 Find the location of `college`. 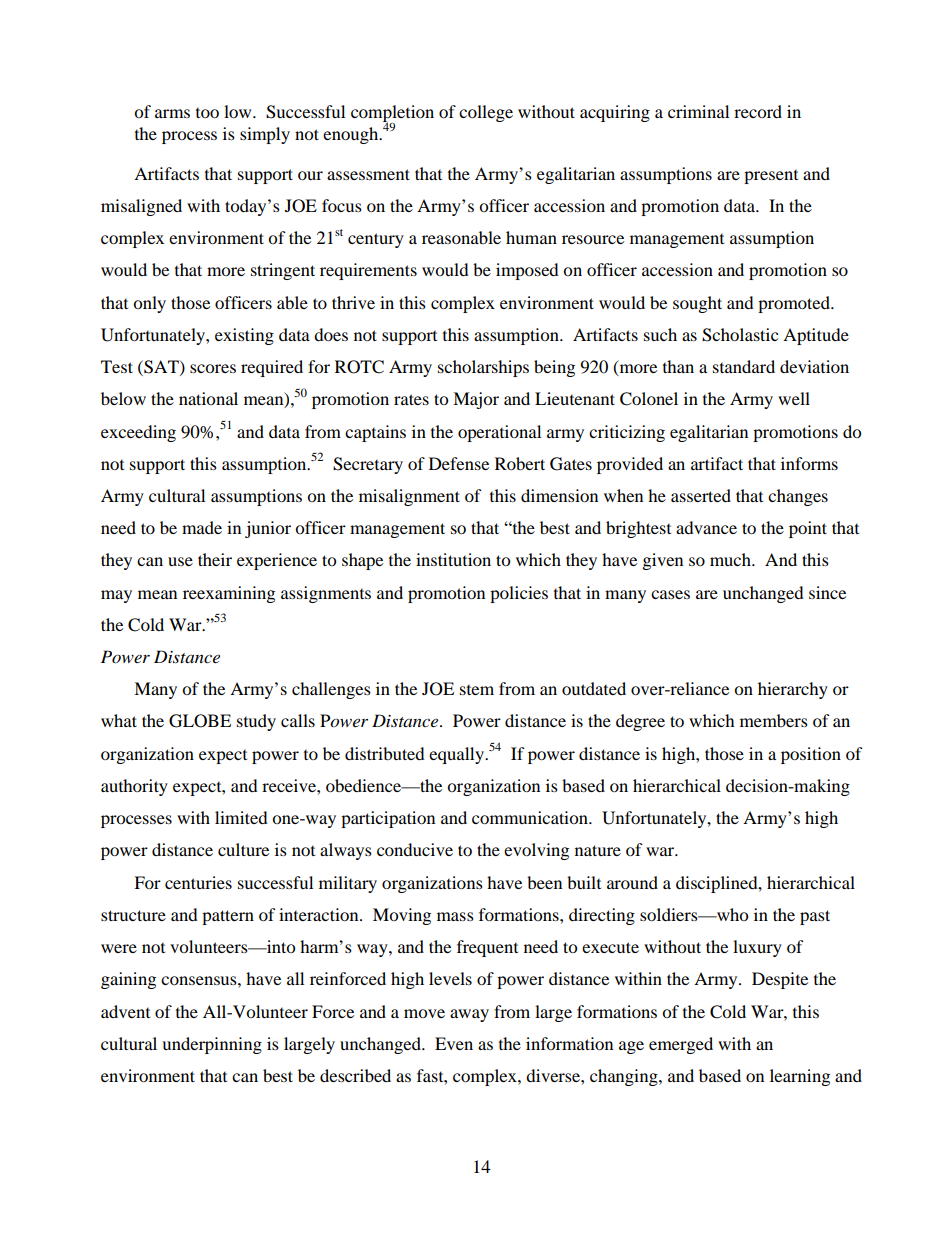

college is located at coordinates (486, 113).
